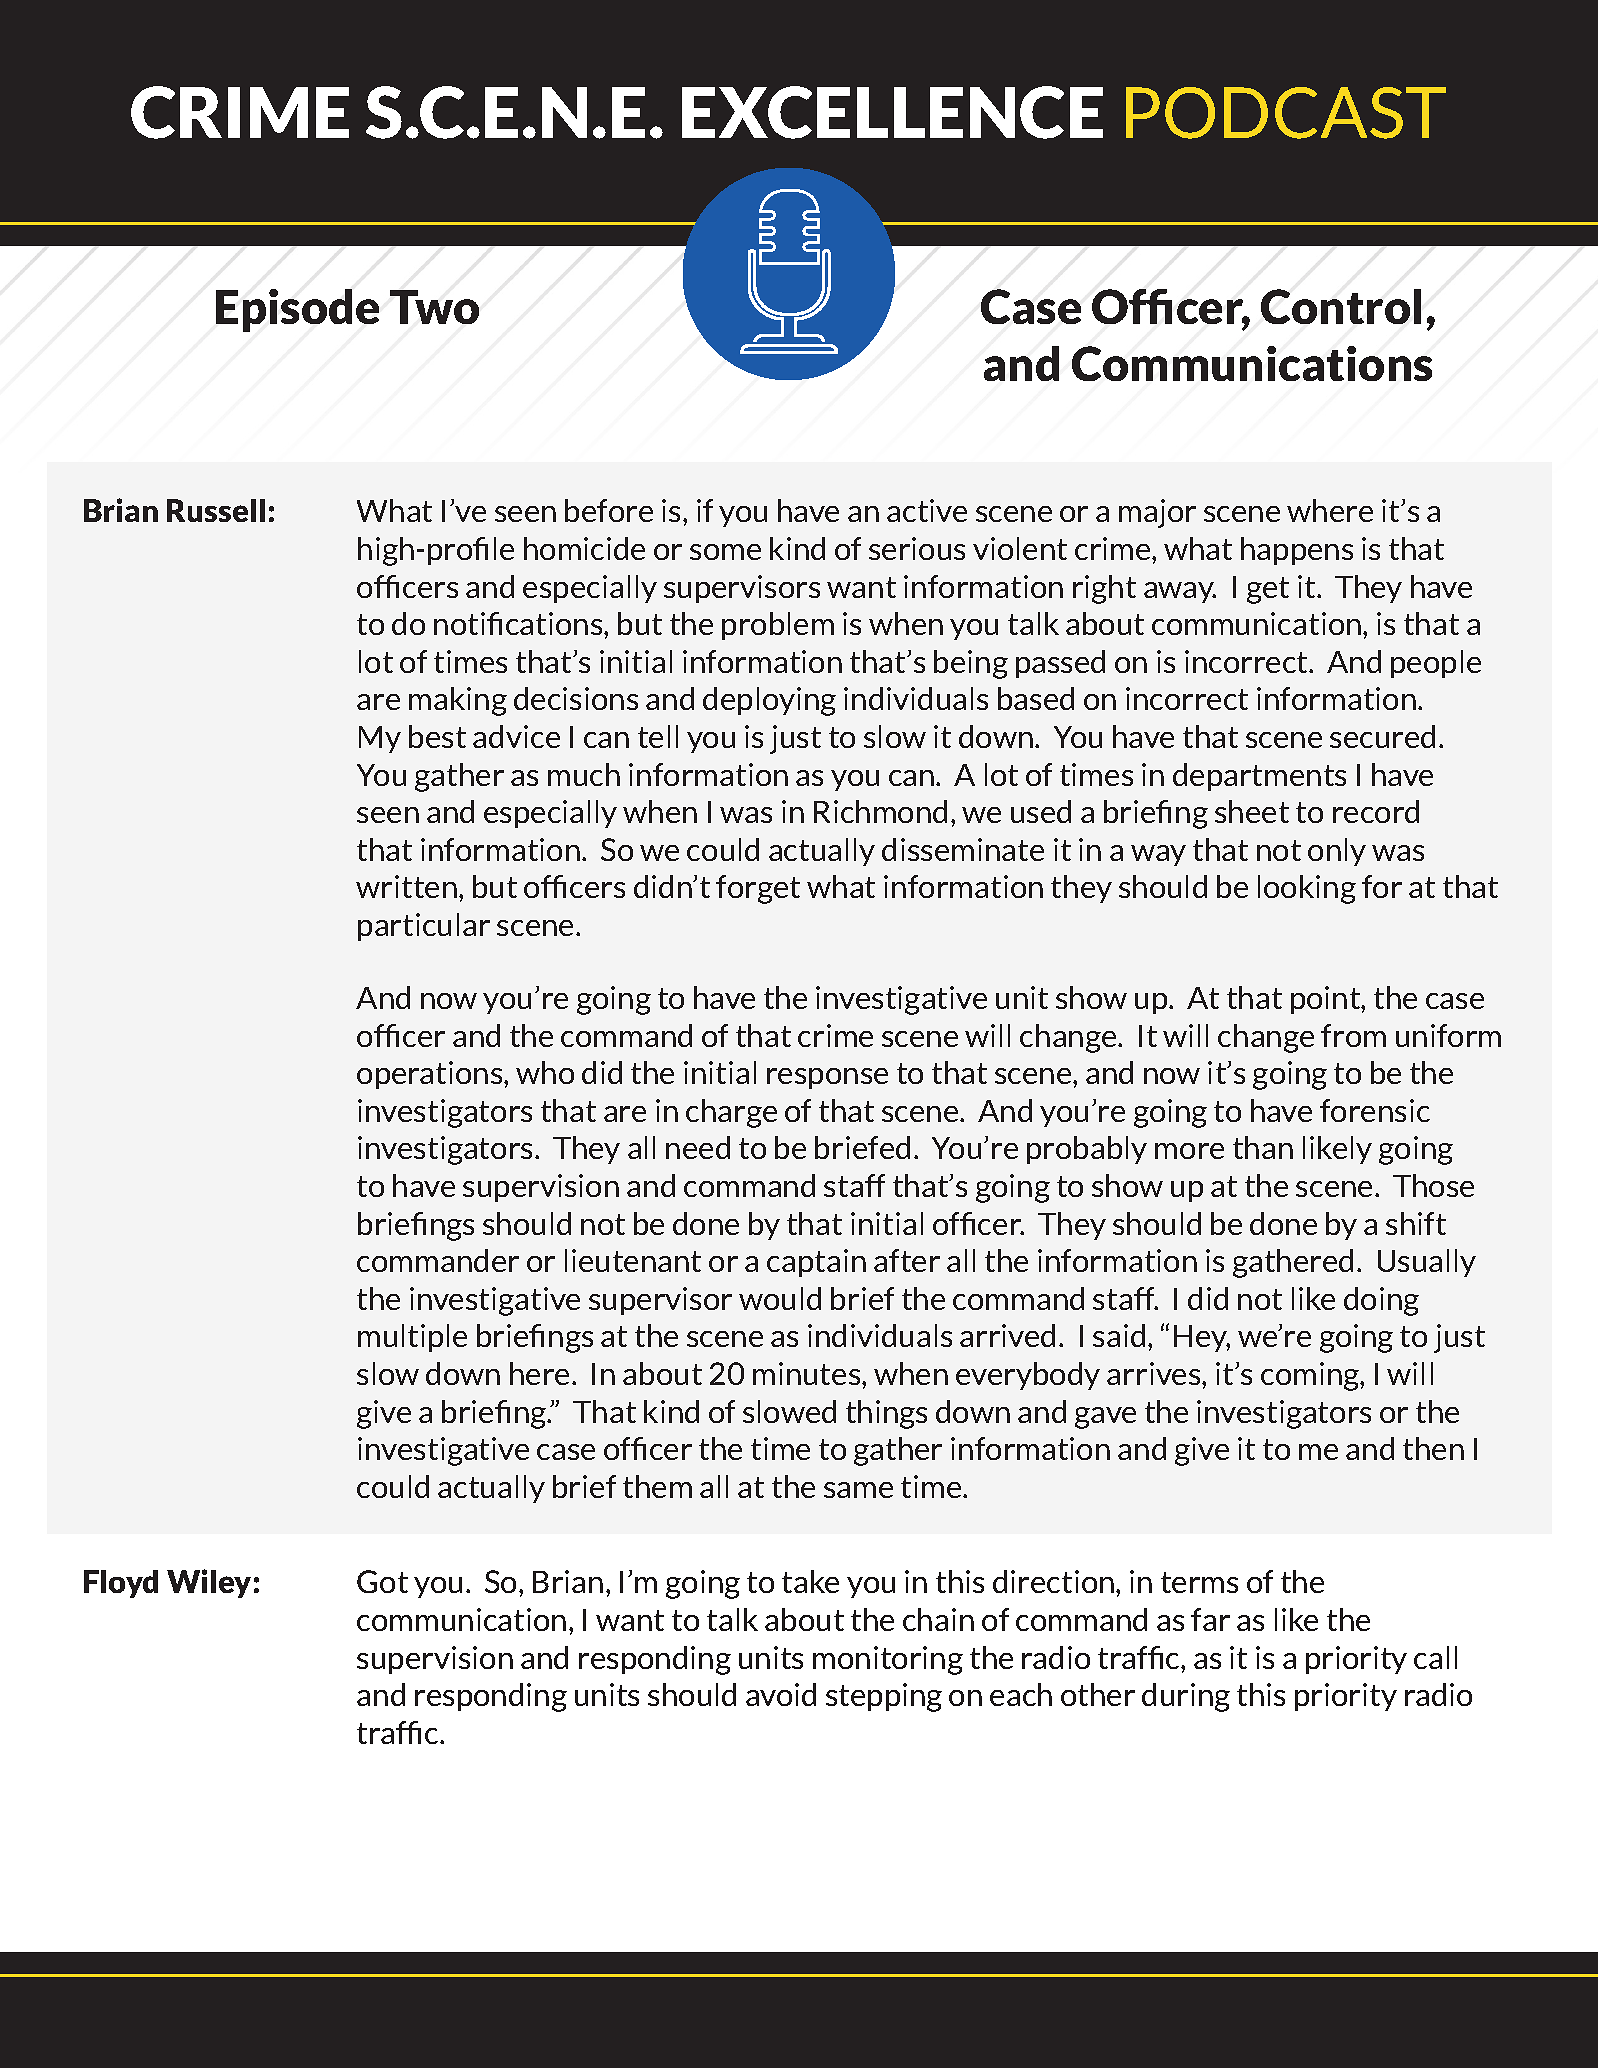 This screenshot has width=1598, height=2068. Describe the element at coordinates (297, 310) in the screenshot. I see `Episode` at that location.
